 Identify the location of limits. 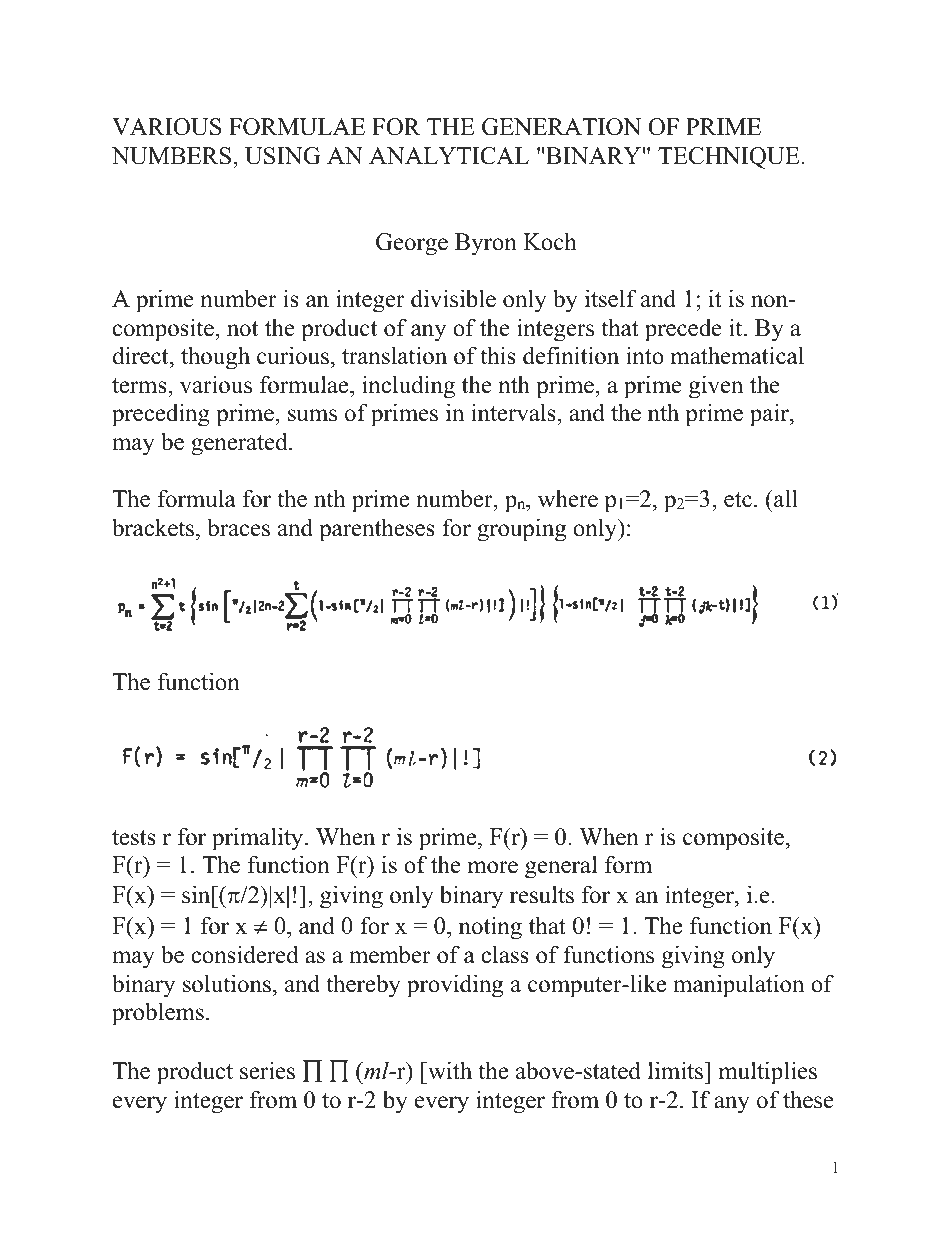
(676, 1070).
